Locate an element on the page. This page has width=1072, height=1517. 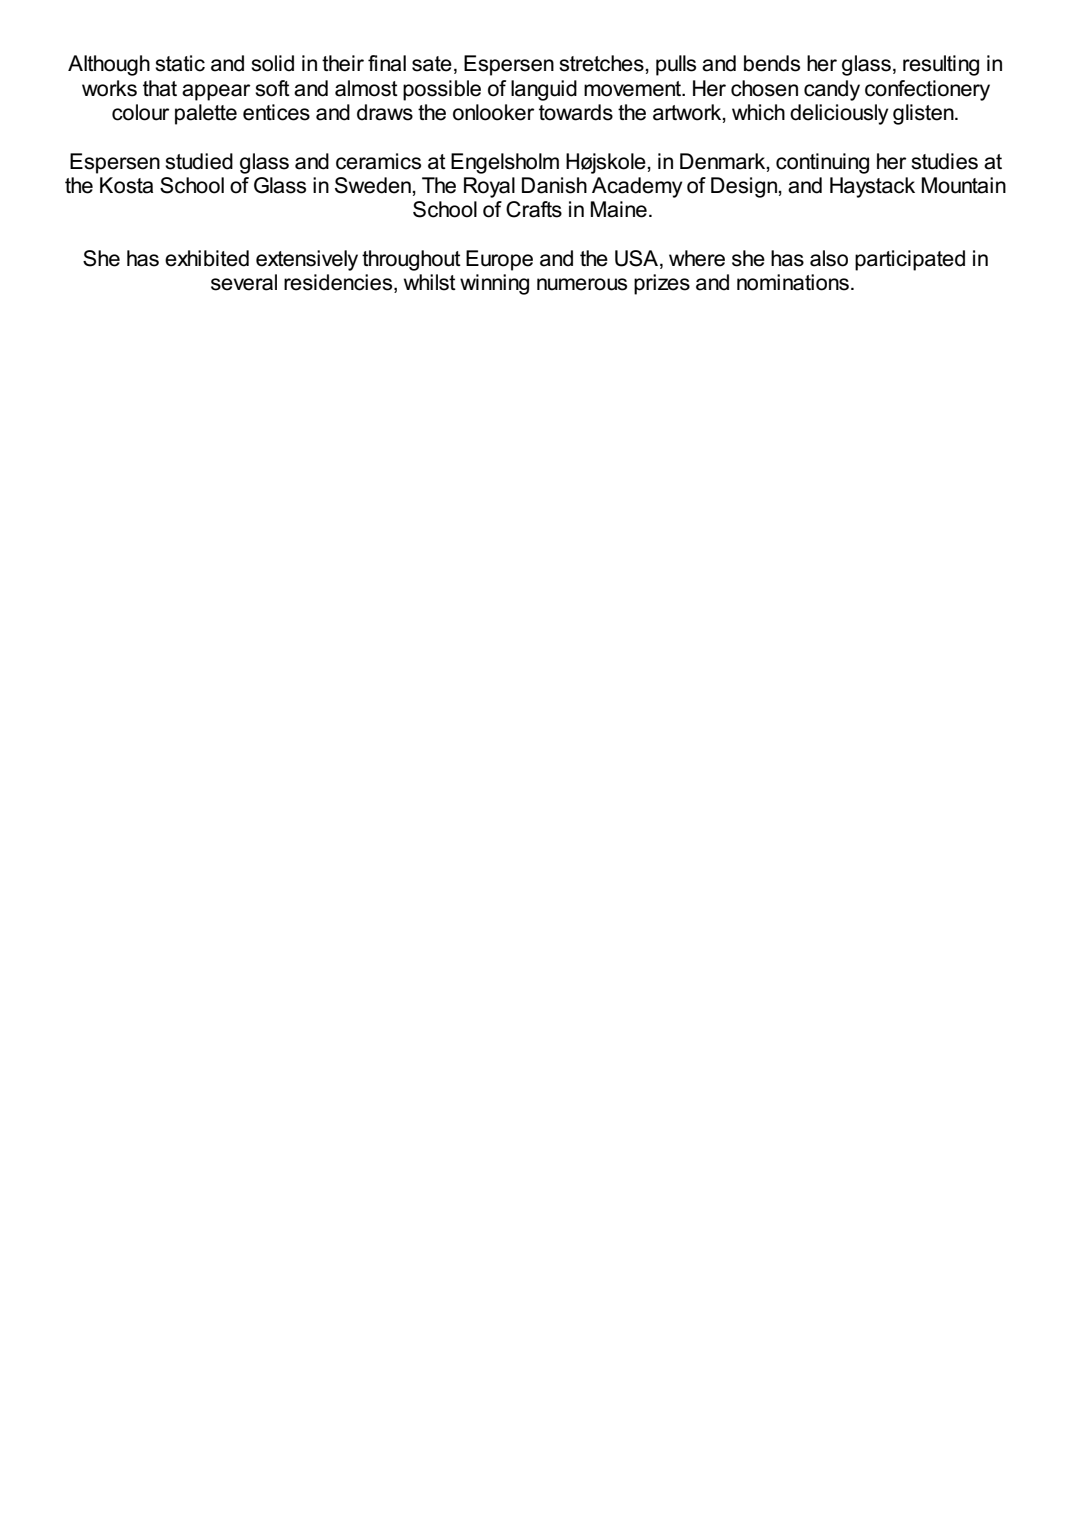
continuing is located at coordinates (822, 163).
